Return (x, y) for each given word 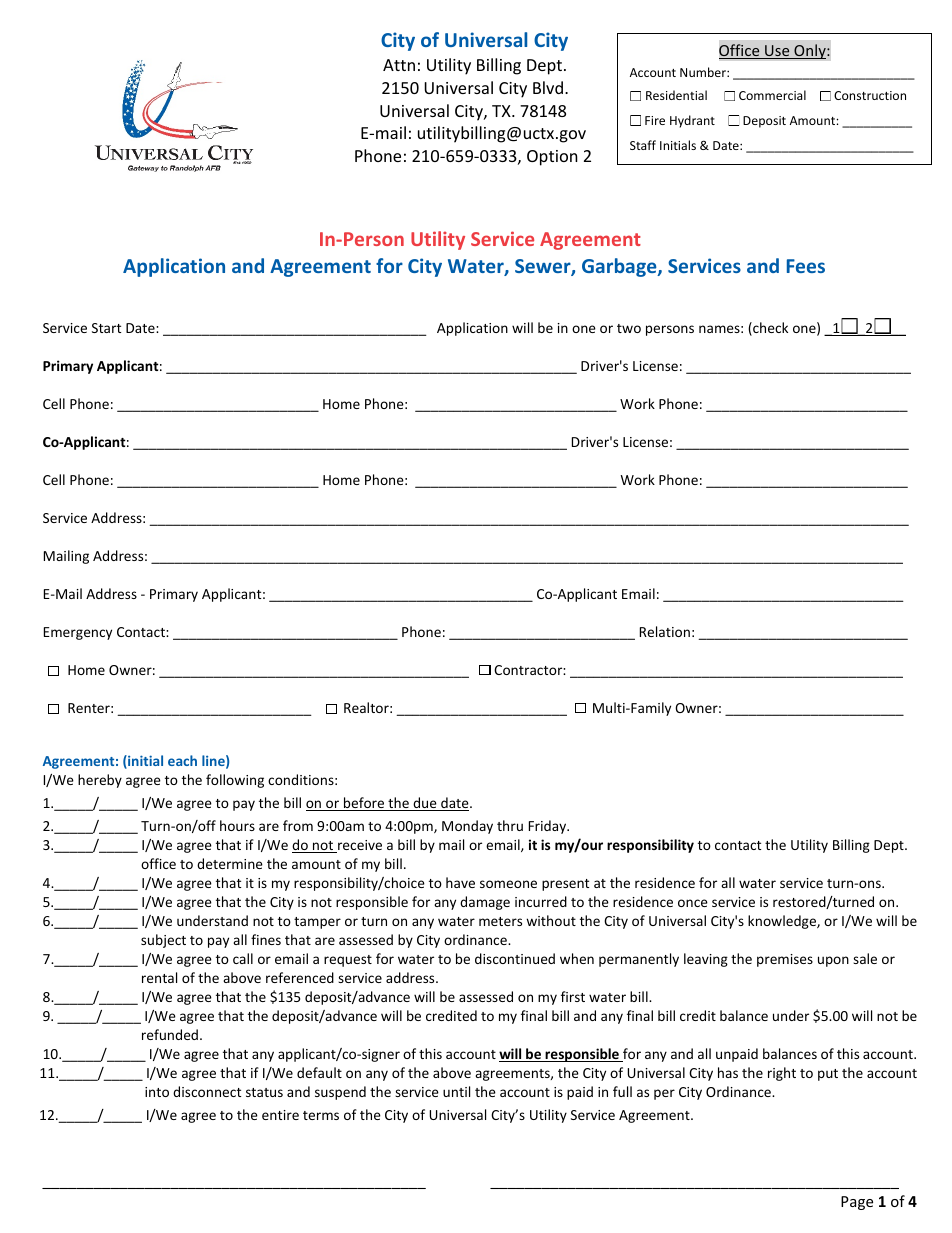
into (157, 1092)
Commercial (772, 95)
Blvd (548, 87)
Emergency (78, 633)
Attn (399, 65)
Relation (665, 631)
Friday (549, 827)
